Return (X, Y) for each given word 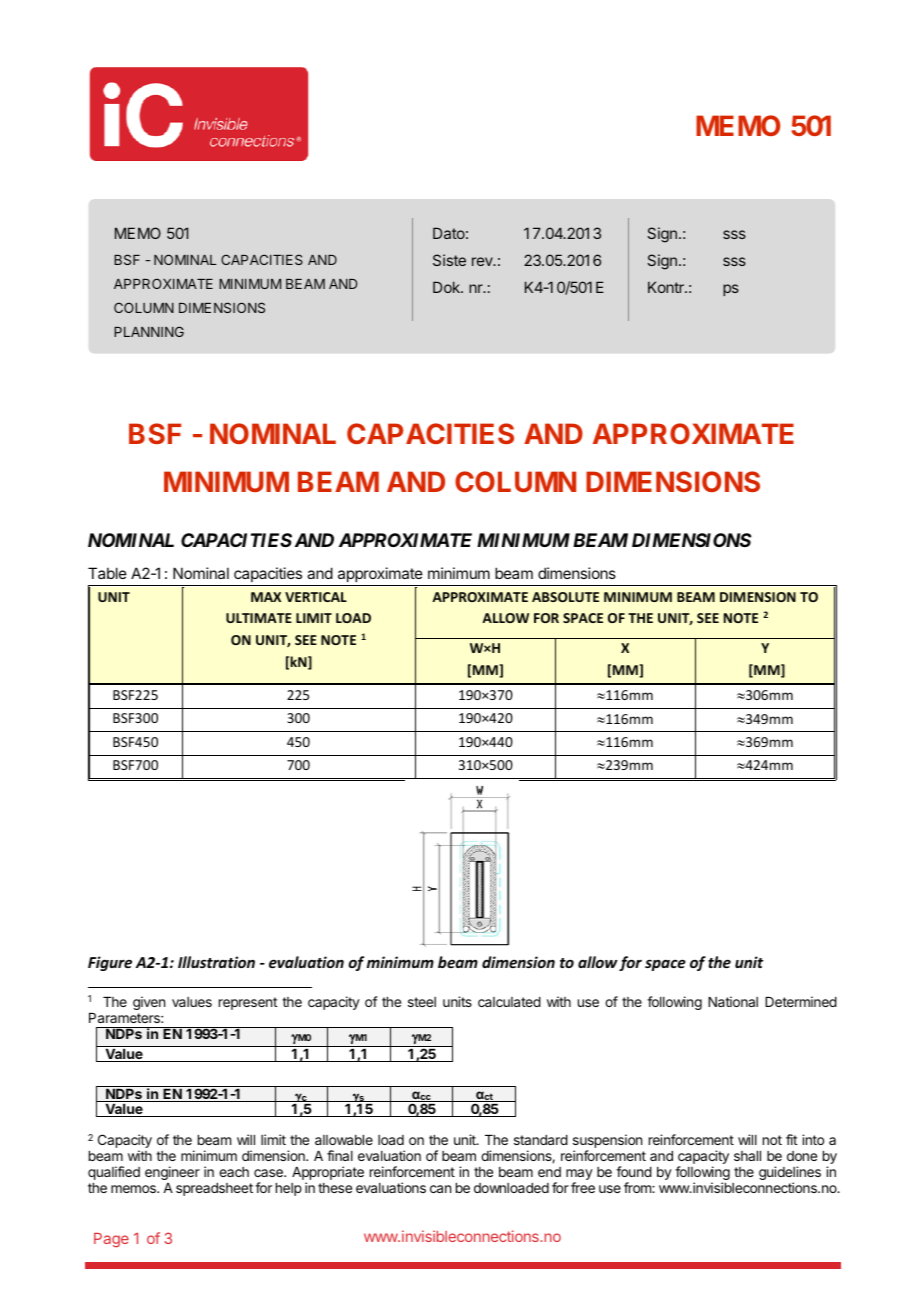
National (733, 1001)
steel (422, 1002)
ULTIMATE (259, 618)
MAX (266, 597)
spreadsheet (214, 1189)
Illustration (216, 962)
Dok (447, 287)
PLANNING (149, 331)
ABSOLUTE (565, 597)
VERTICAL (316, 597)
